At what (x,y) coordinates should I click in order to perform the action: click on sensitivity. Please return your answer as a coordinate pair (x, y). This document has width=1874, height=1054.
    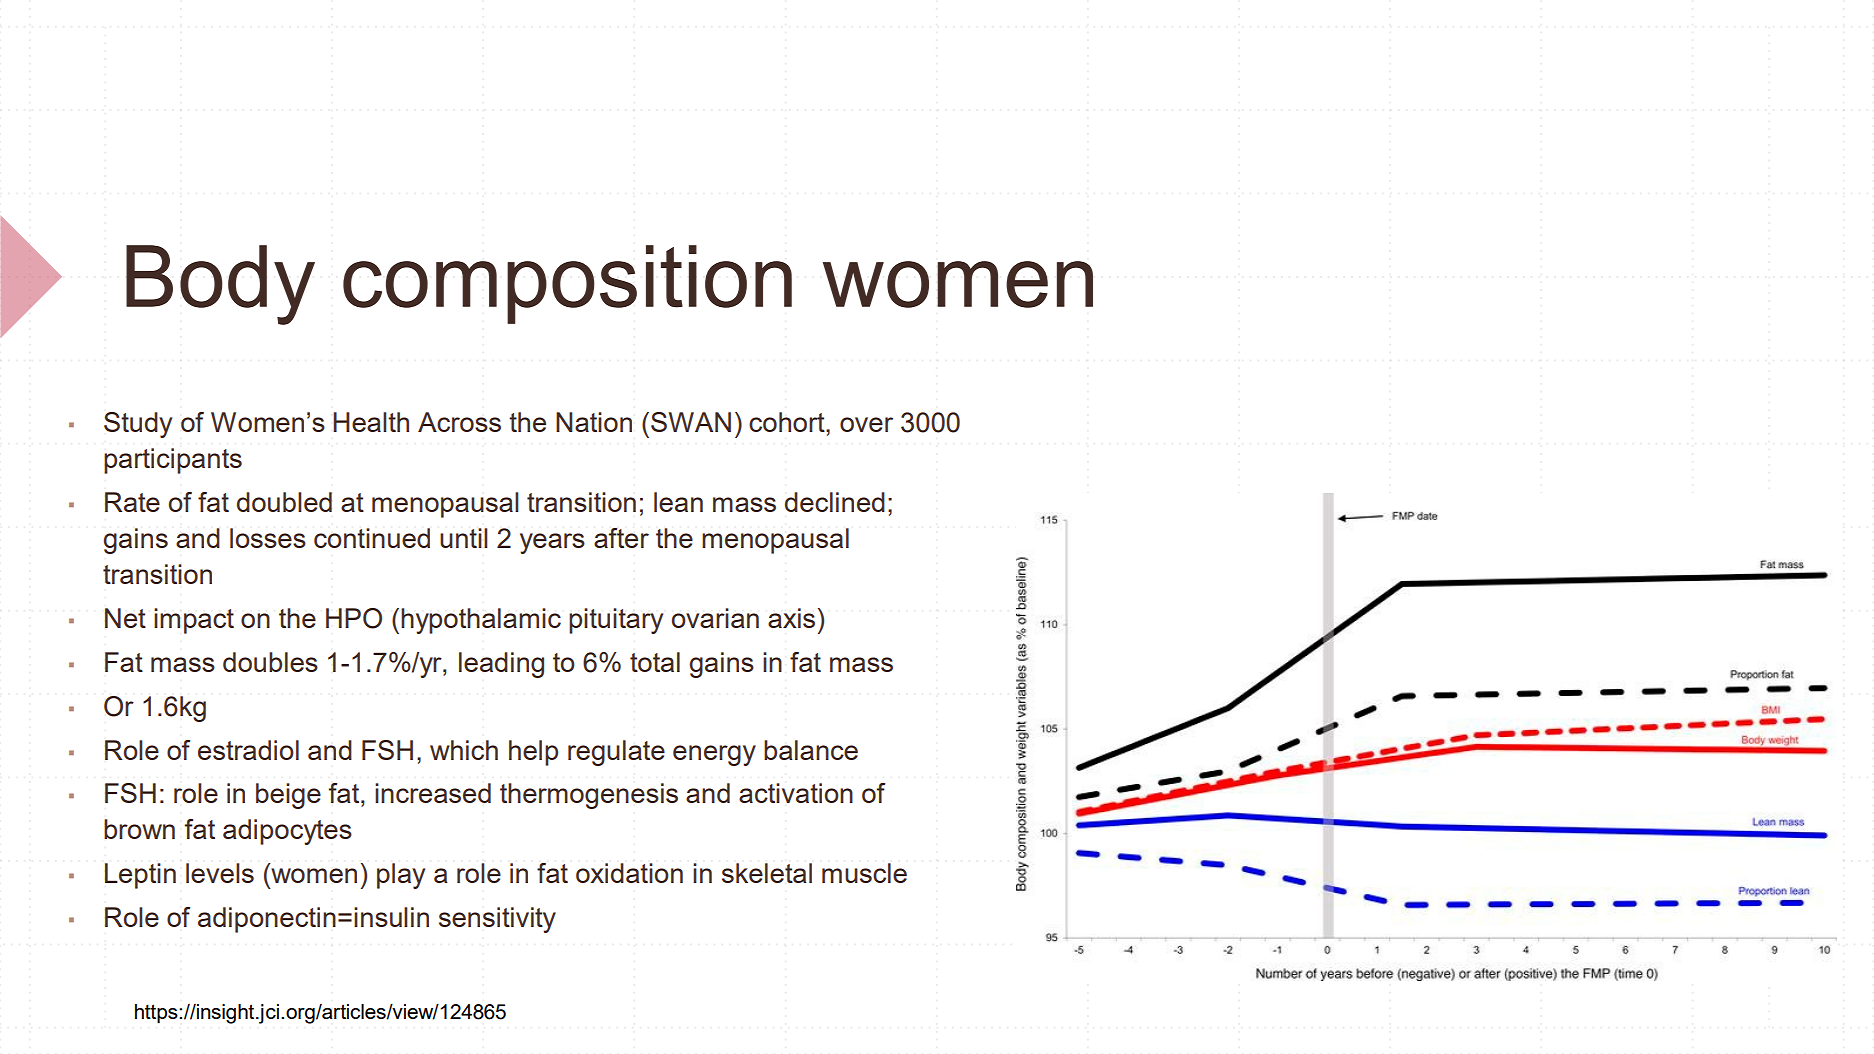
    Looking at the image, I should click on (497, 920).
